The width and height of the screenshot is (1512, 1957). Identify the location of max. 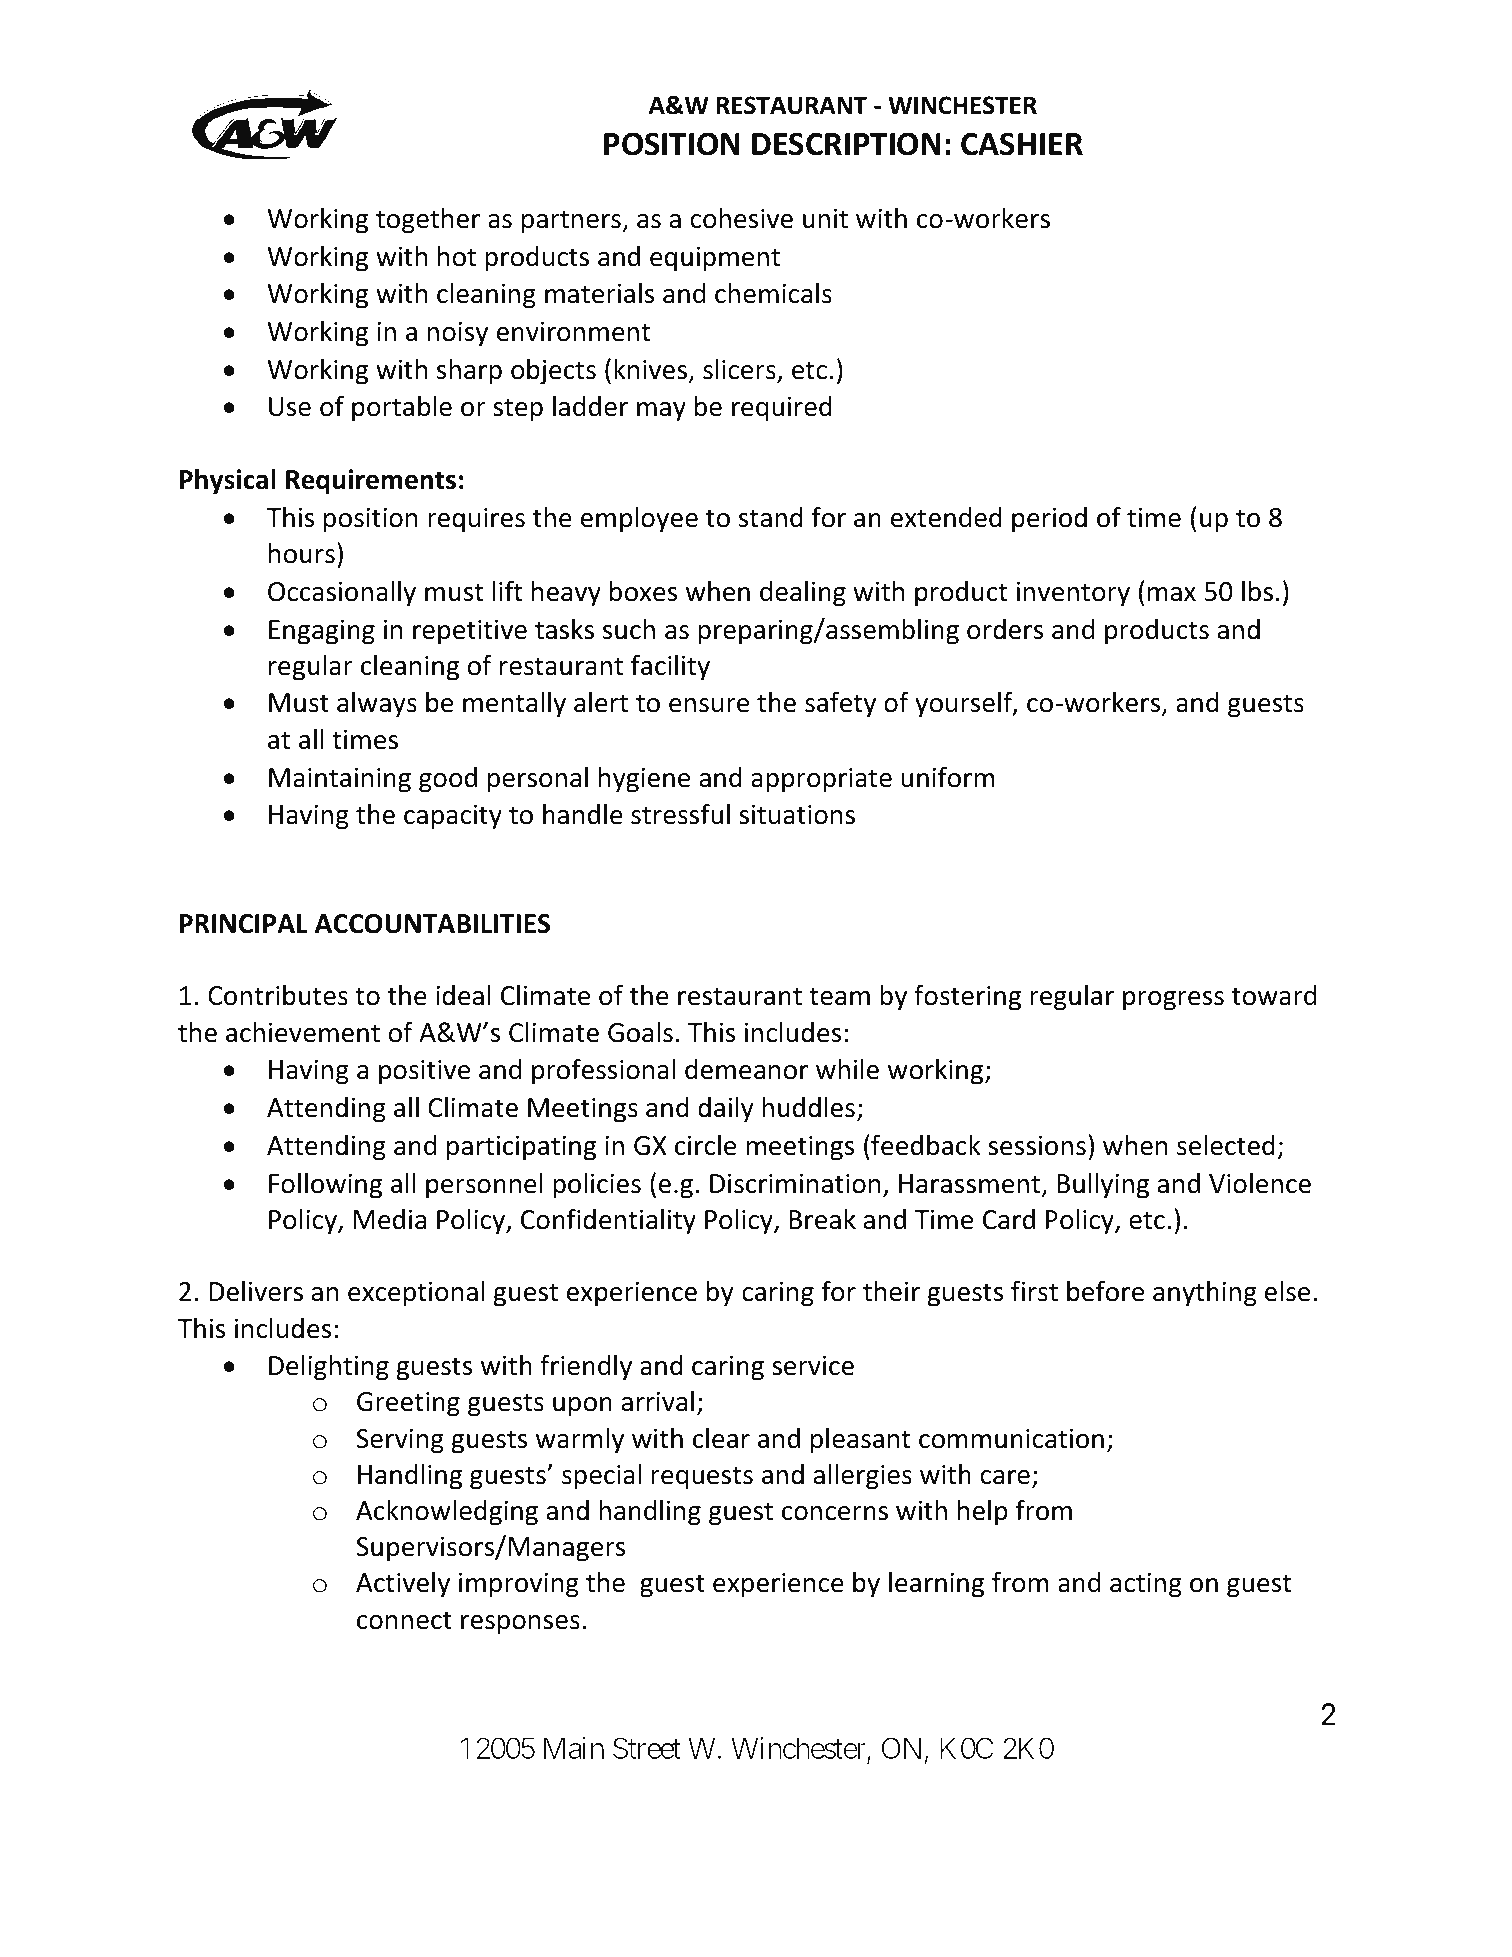
(1172, 594).
